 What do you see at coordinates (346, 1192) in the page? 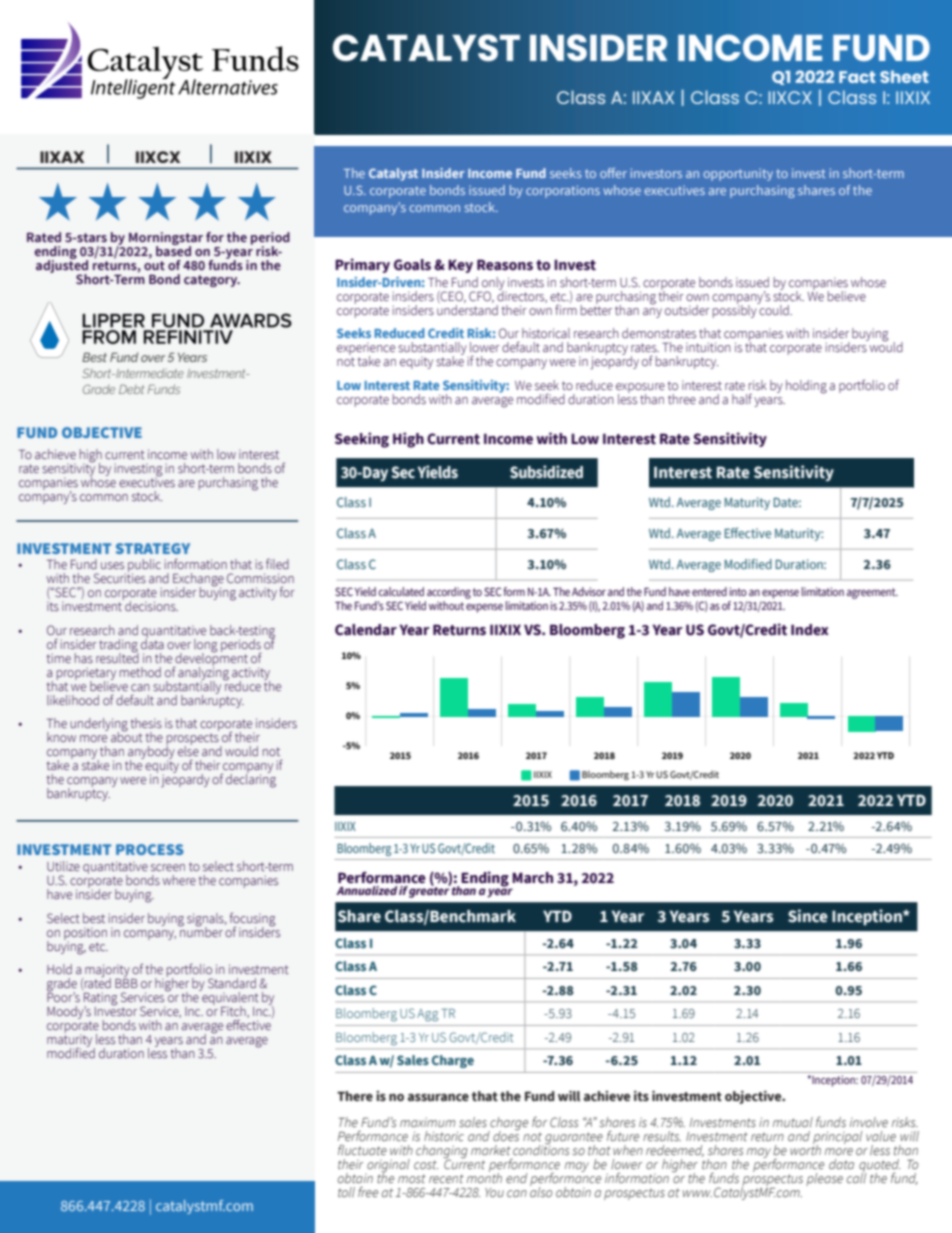
I see `toll` at bounding box center [346, 1192].
